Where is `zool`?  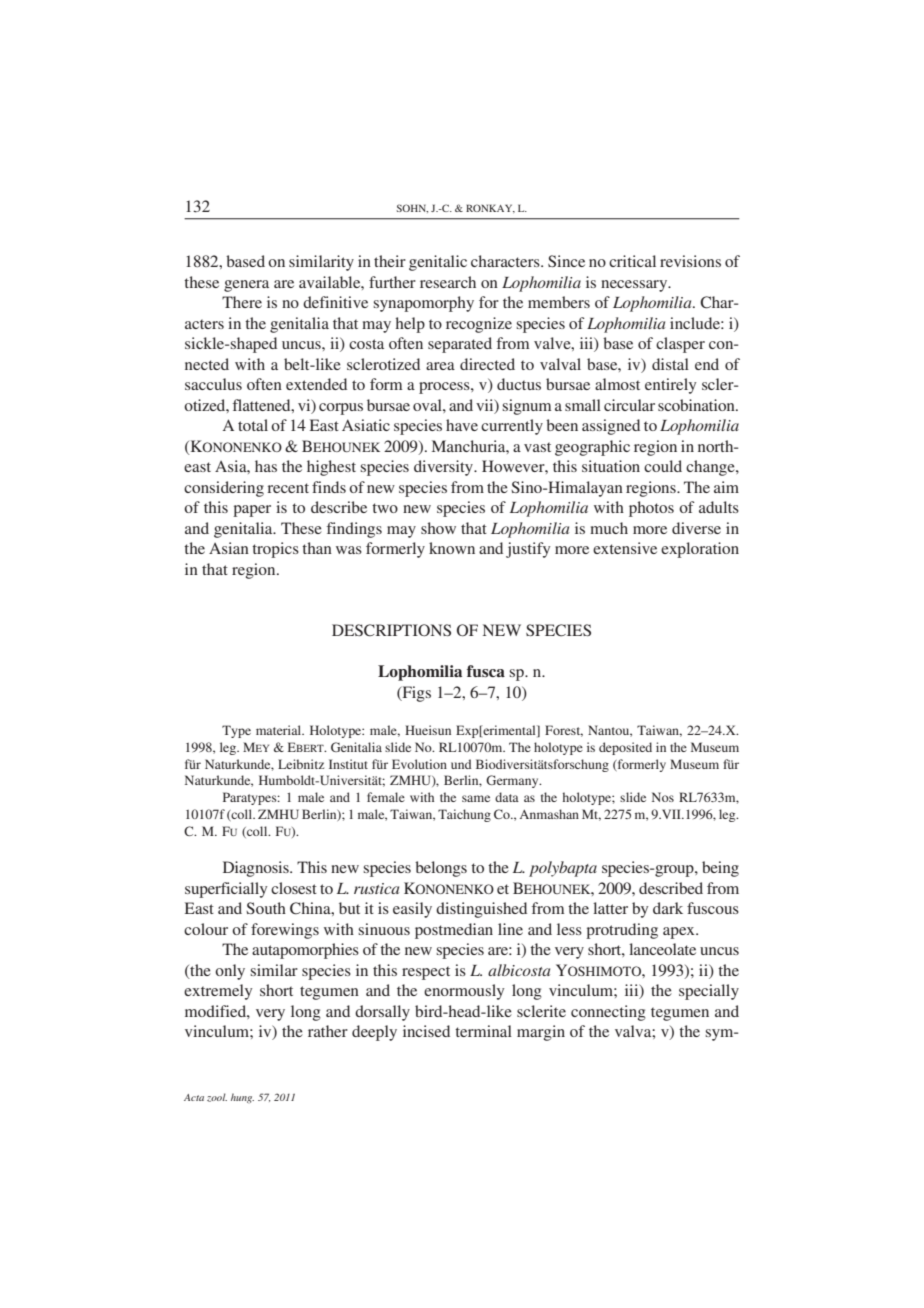 zool is located at coordinates (217, 1097).
